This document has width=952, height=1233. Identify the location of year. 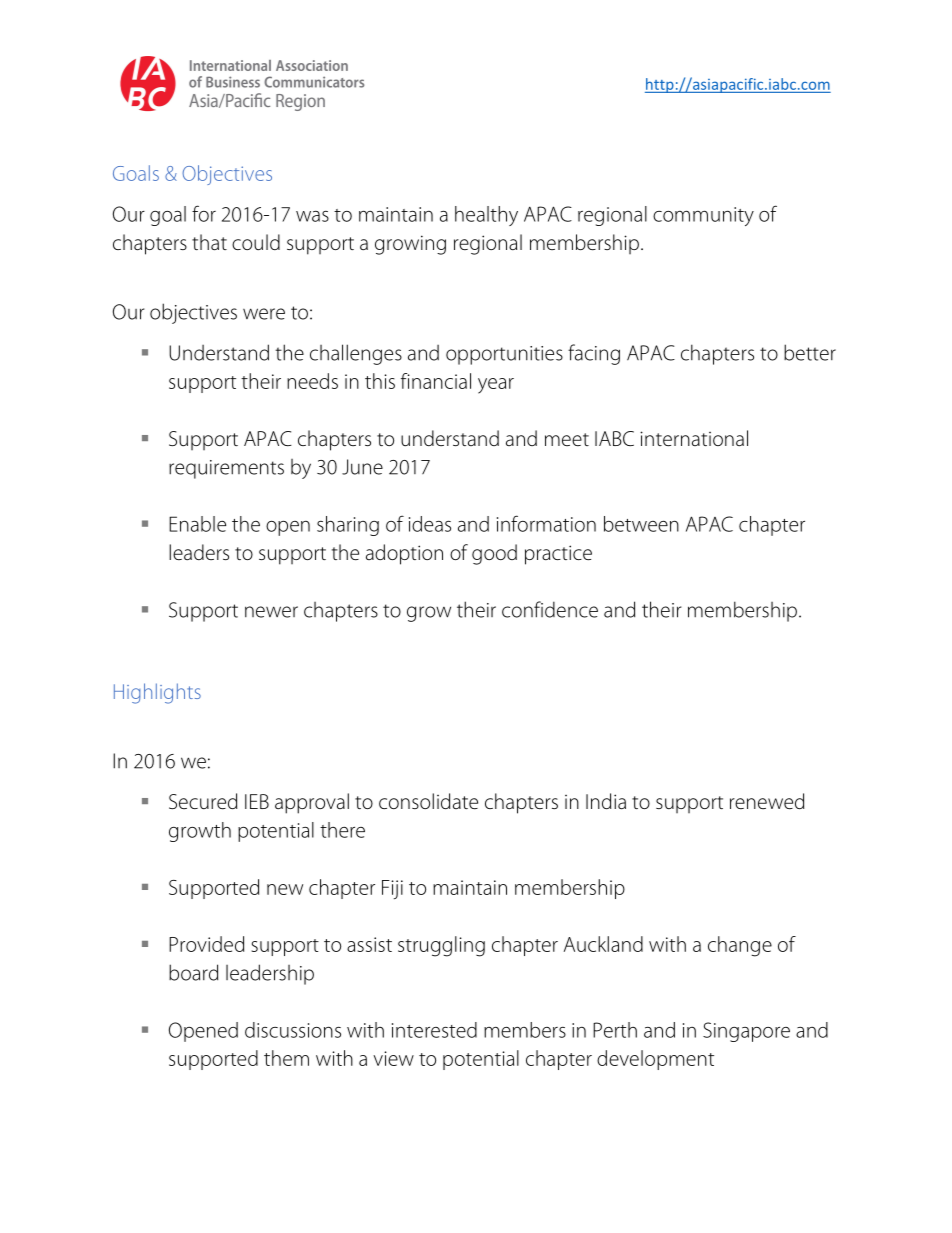
(496, 386).
